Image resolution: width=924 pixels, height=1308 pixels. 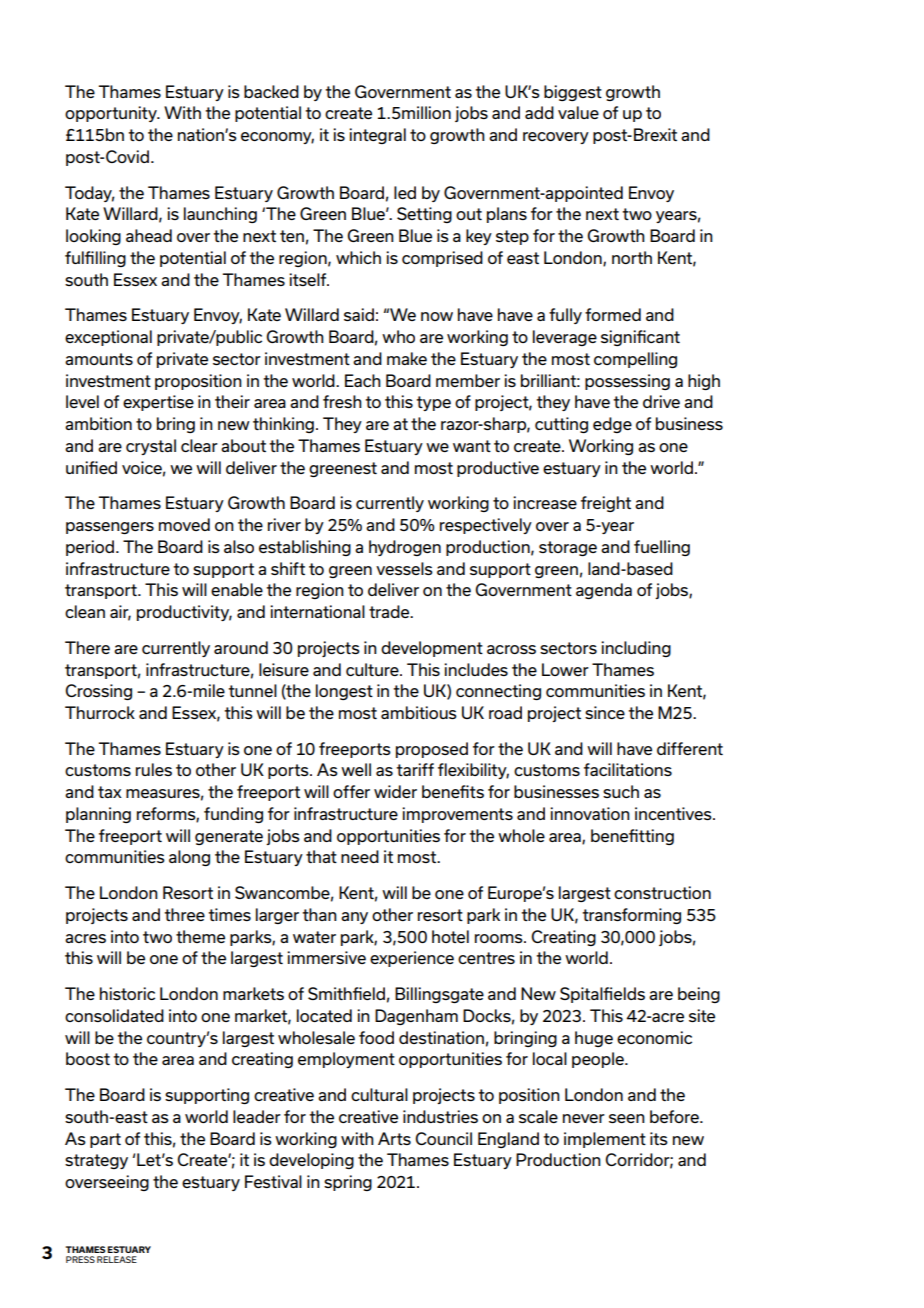 What do you see at coordinates (412, 959) in the screenshot?
I see `experience` at bounding box center [412, 959].
